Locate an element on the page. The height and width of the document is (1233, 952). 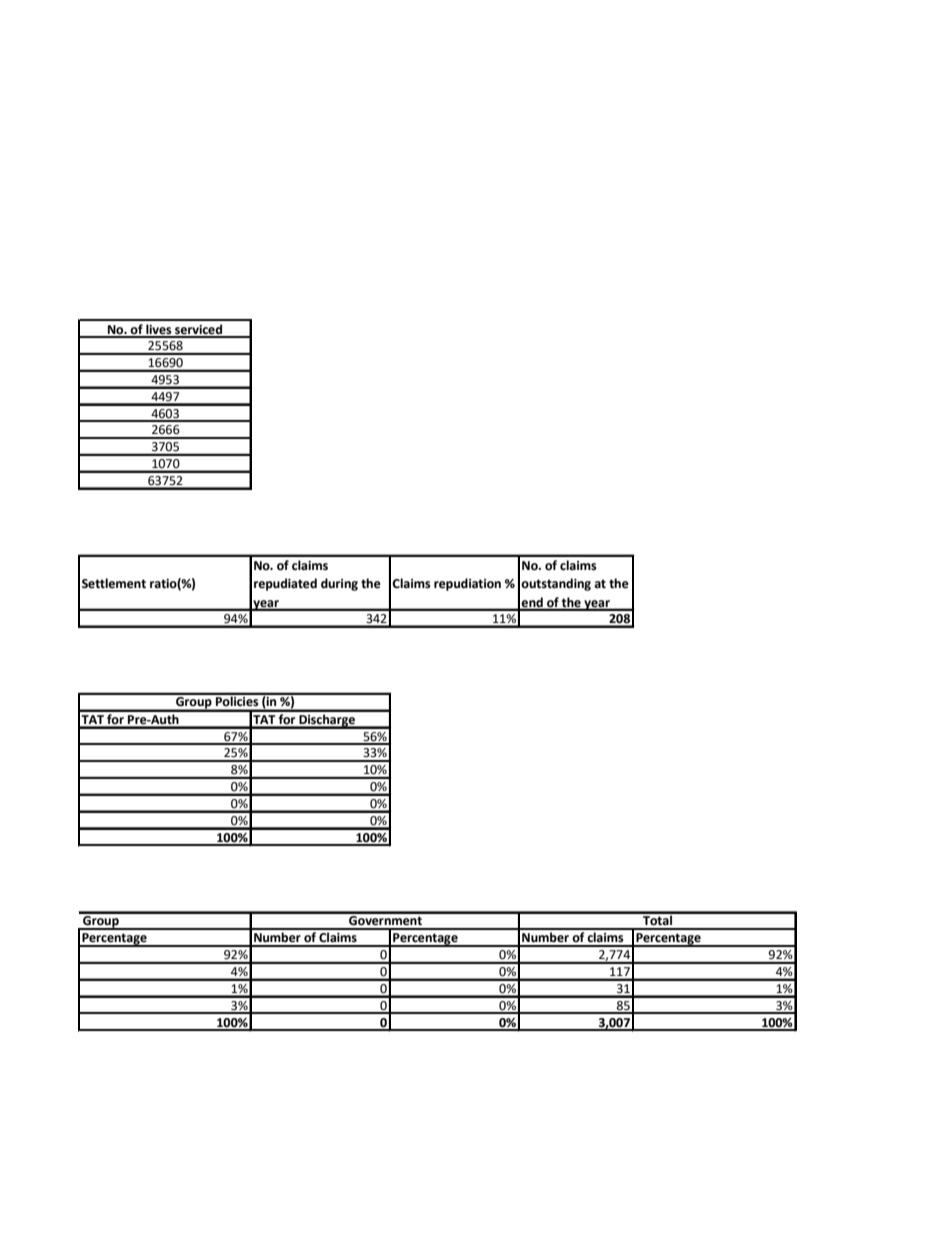
repudiation is located at coordinates (467, 584).
